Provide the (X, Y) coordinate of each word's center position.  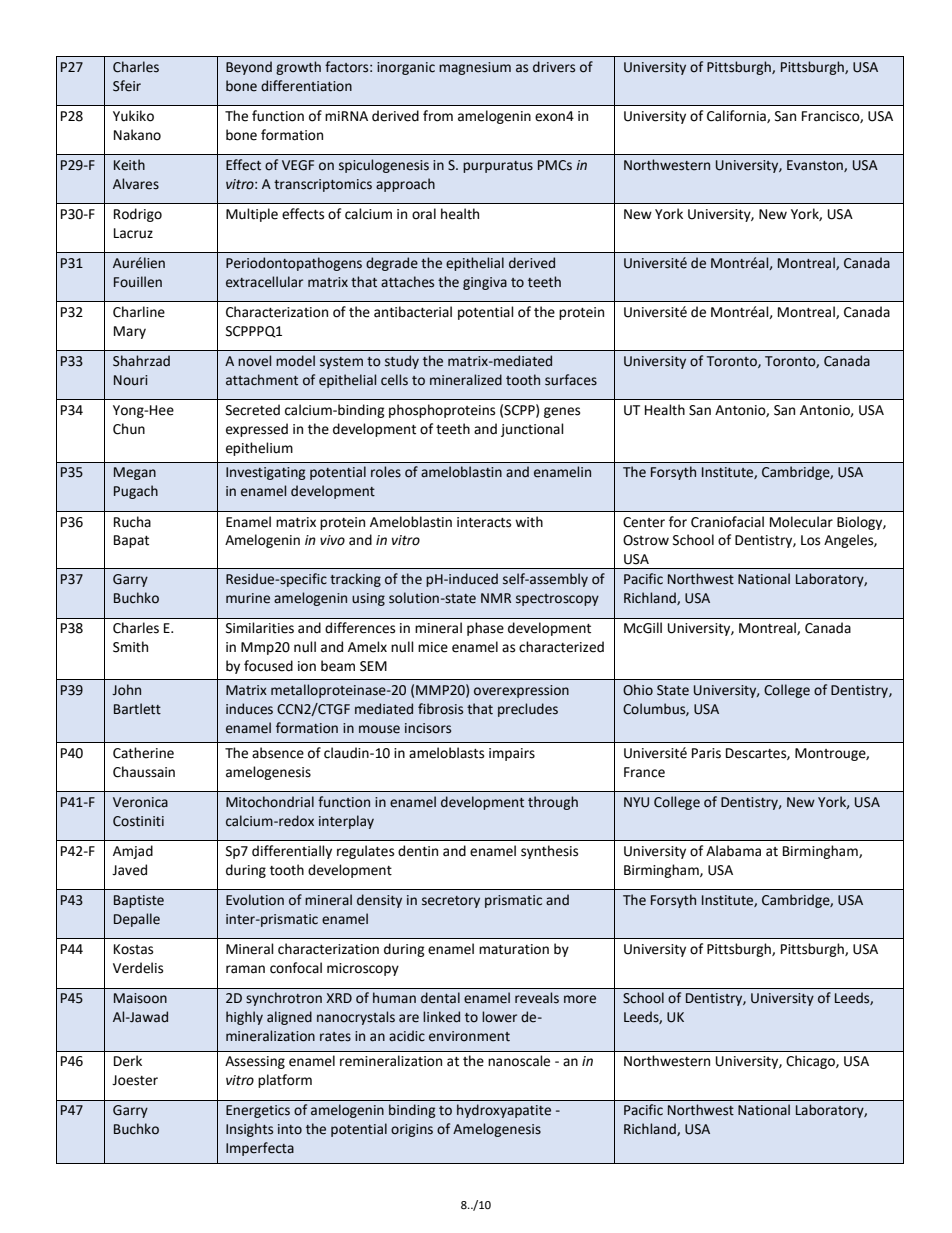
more (580, 999)
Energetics (258, 1111)
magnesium (475, 68)
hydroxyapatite (504, 1111)
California (737, 116)
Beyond (249, 68)
